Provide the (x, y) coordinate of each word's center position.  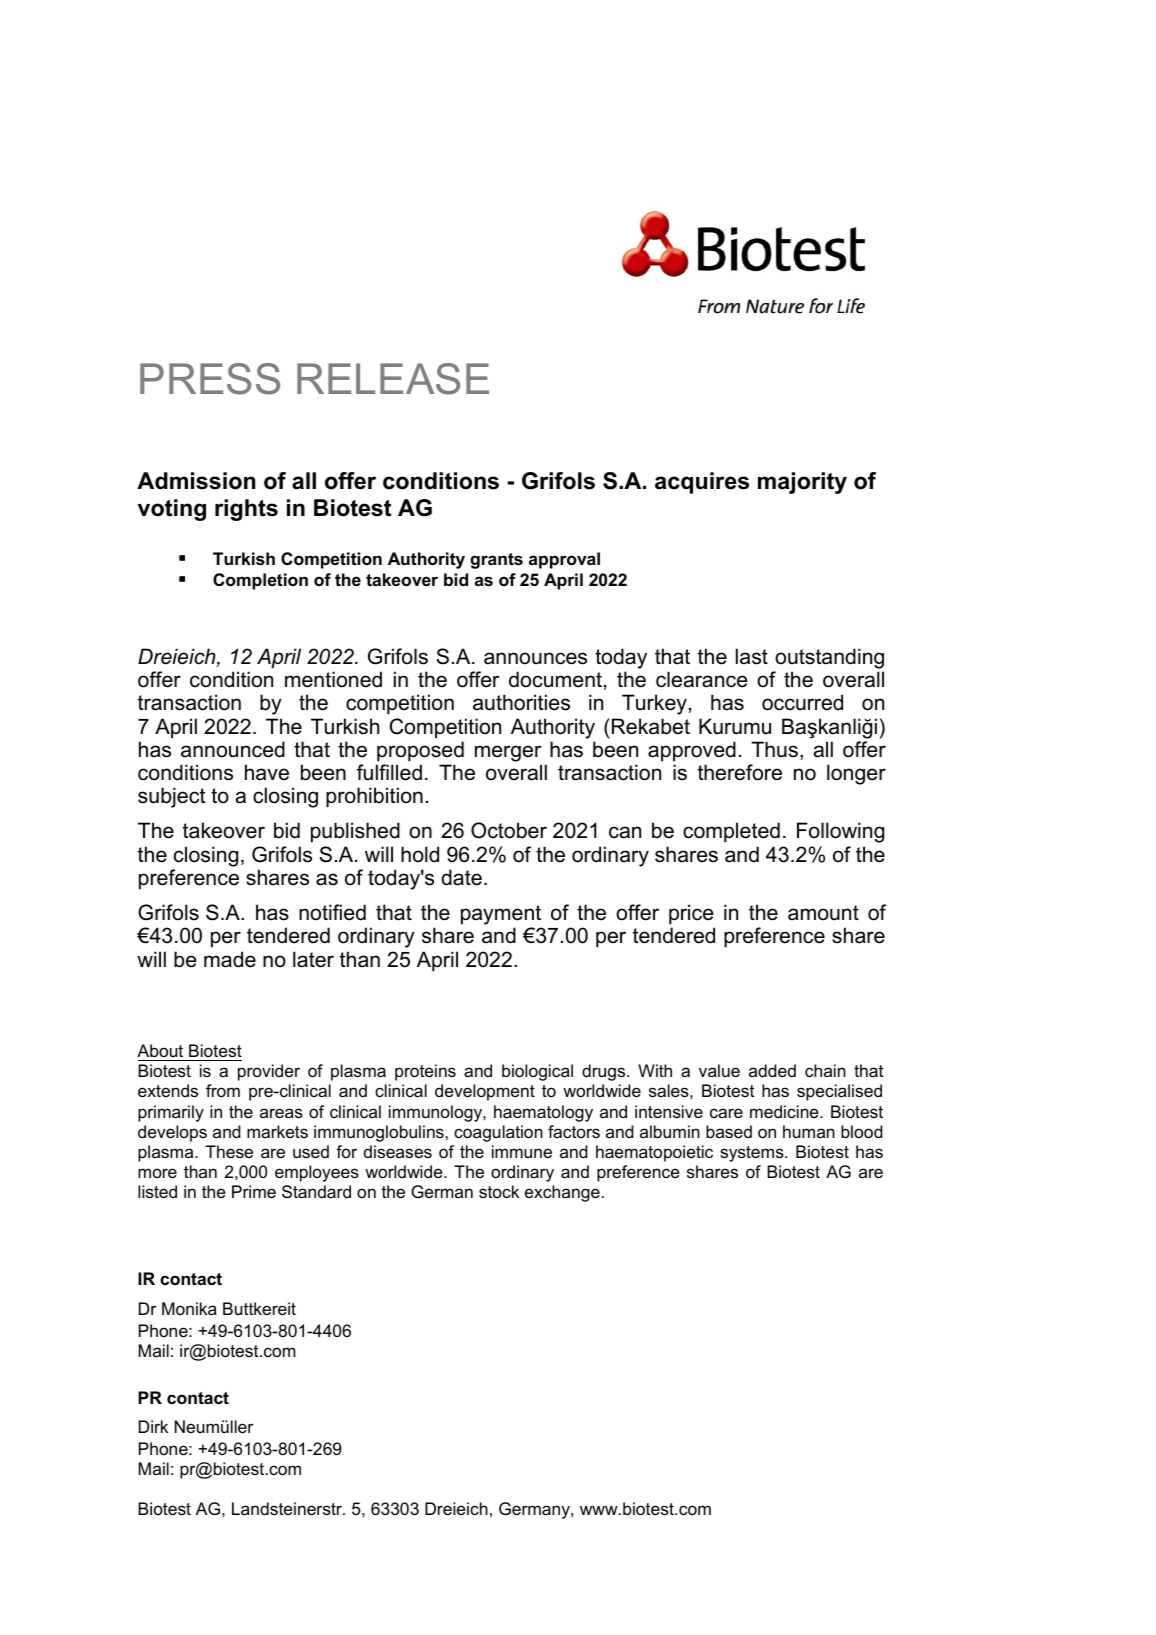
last (752, 656)
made (230, 959)
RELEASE (393, 379)
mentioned (333, 679)
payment (501, 915)
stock (499, 1191)
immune (522, 1151)
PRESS (210, 379)
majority (802, 483)
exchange (562, 1193)
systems (753, 1154)
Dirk (153, 1426)
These (229, 1151)
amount (823, 913)
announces (535, 658)
